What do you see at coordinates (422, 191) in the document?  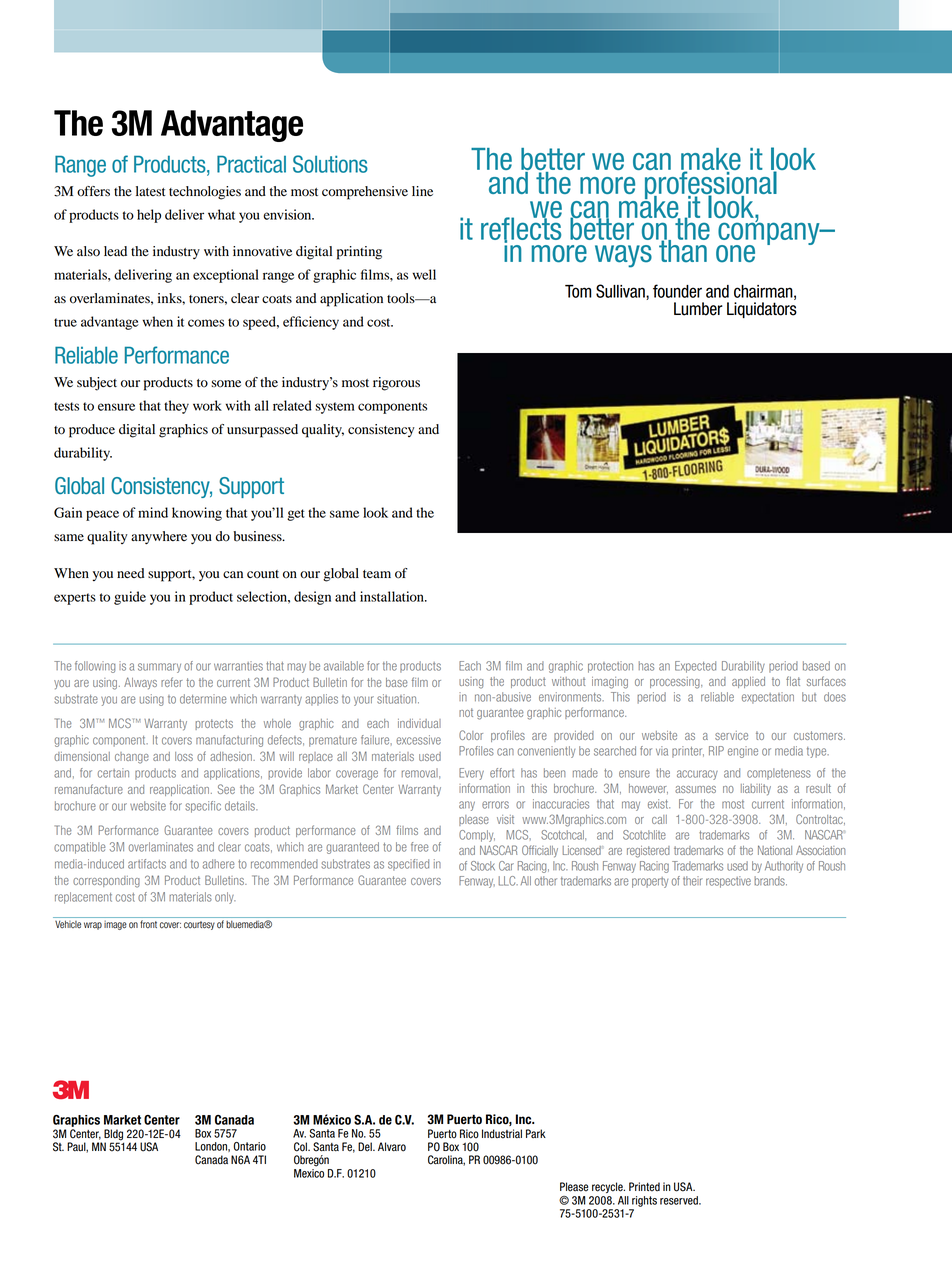 I see `line` at bounding box center [422, 191].
